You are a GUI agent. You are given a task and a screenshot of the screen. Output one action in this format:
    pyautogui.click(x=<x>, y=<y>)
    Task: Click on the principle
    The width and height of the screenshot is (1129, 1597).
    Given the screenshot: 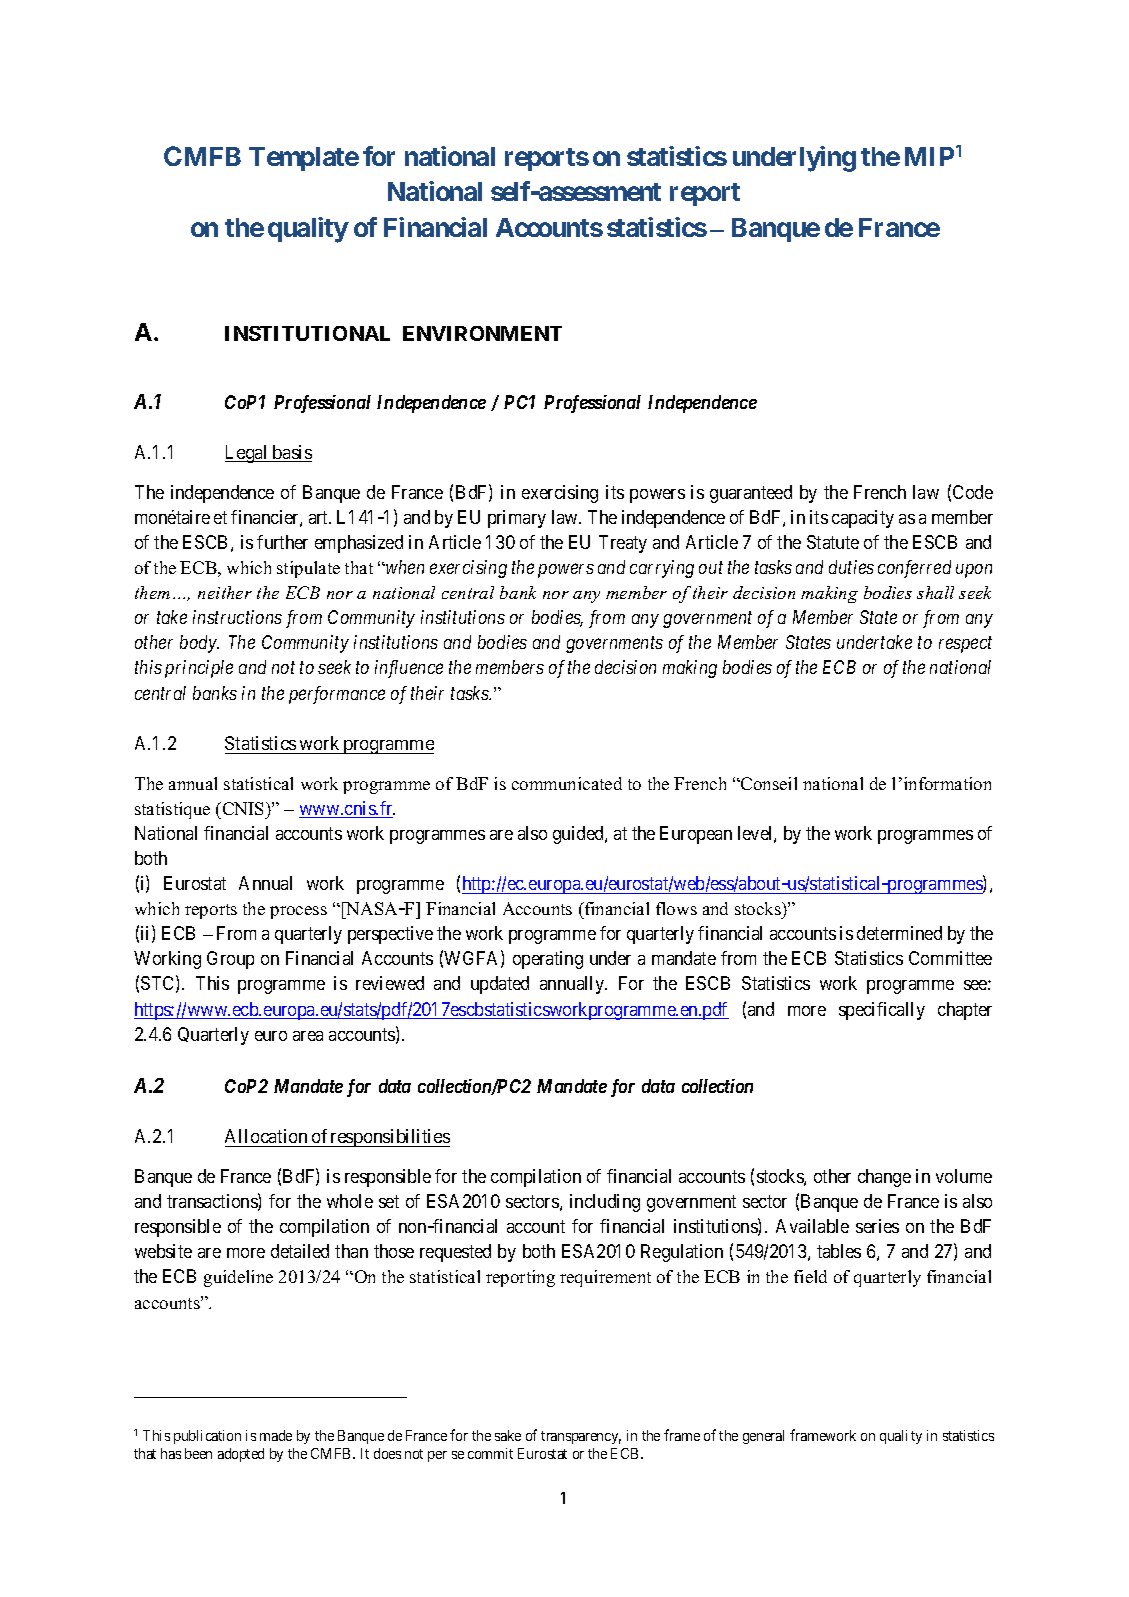 What is the action you would take?
    pyautogui.click(x=199, y=669)
